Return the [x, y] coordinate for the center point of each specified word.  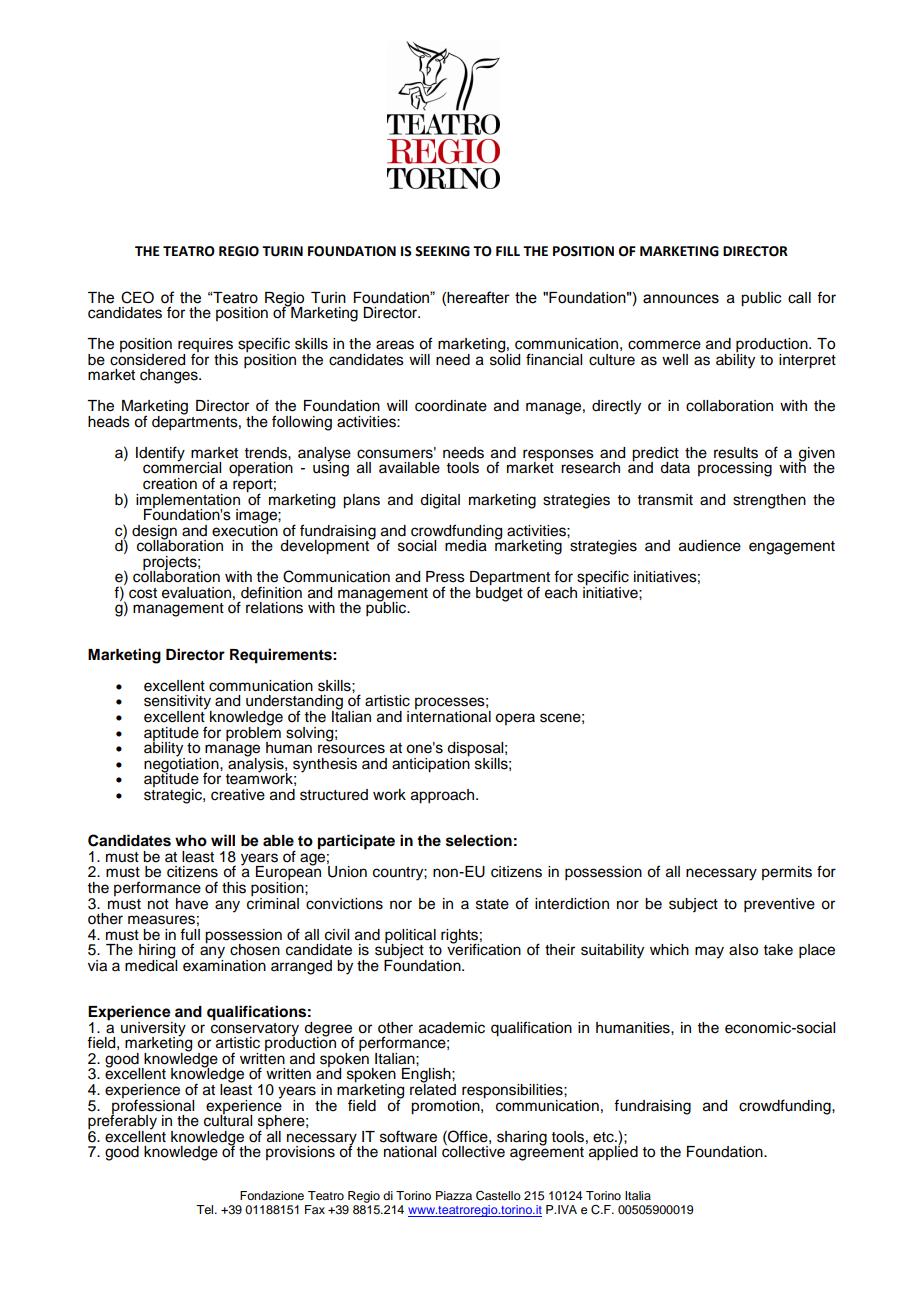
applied [613, 1152]
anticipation [431, 764]
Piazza [454, 1195]
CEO [137, 297]
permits [787, 873]
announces [681, 299]
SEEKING [442, 251]
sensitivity [178, 703]
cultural [228, 1119]
